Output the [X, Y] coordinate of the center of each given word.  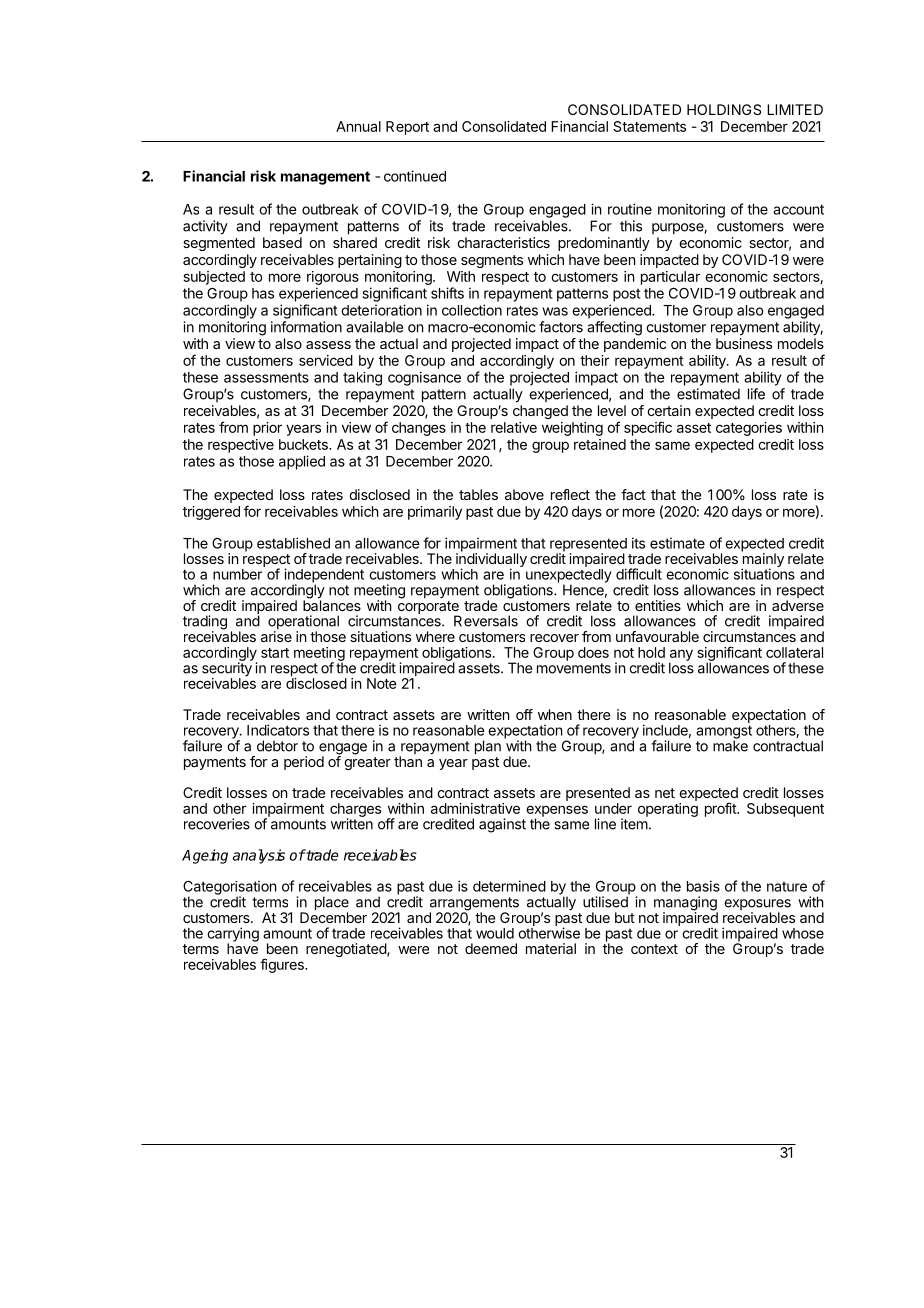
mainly [762, 560]
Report [407, 128]
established [293, 543]
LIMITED [795, 109]
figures [283, 965]
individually [491, 560]
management [325, 178]
